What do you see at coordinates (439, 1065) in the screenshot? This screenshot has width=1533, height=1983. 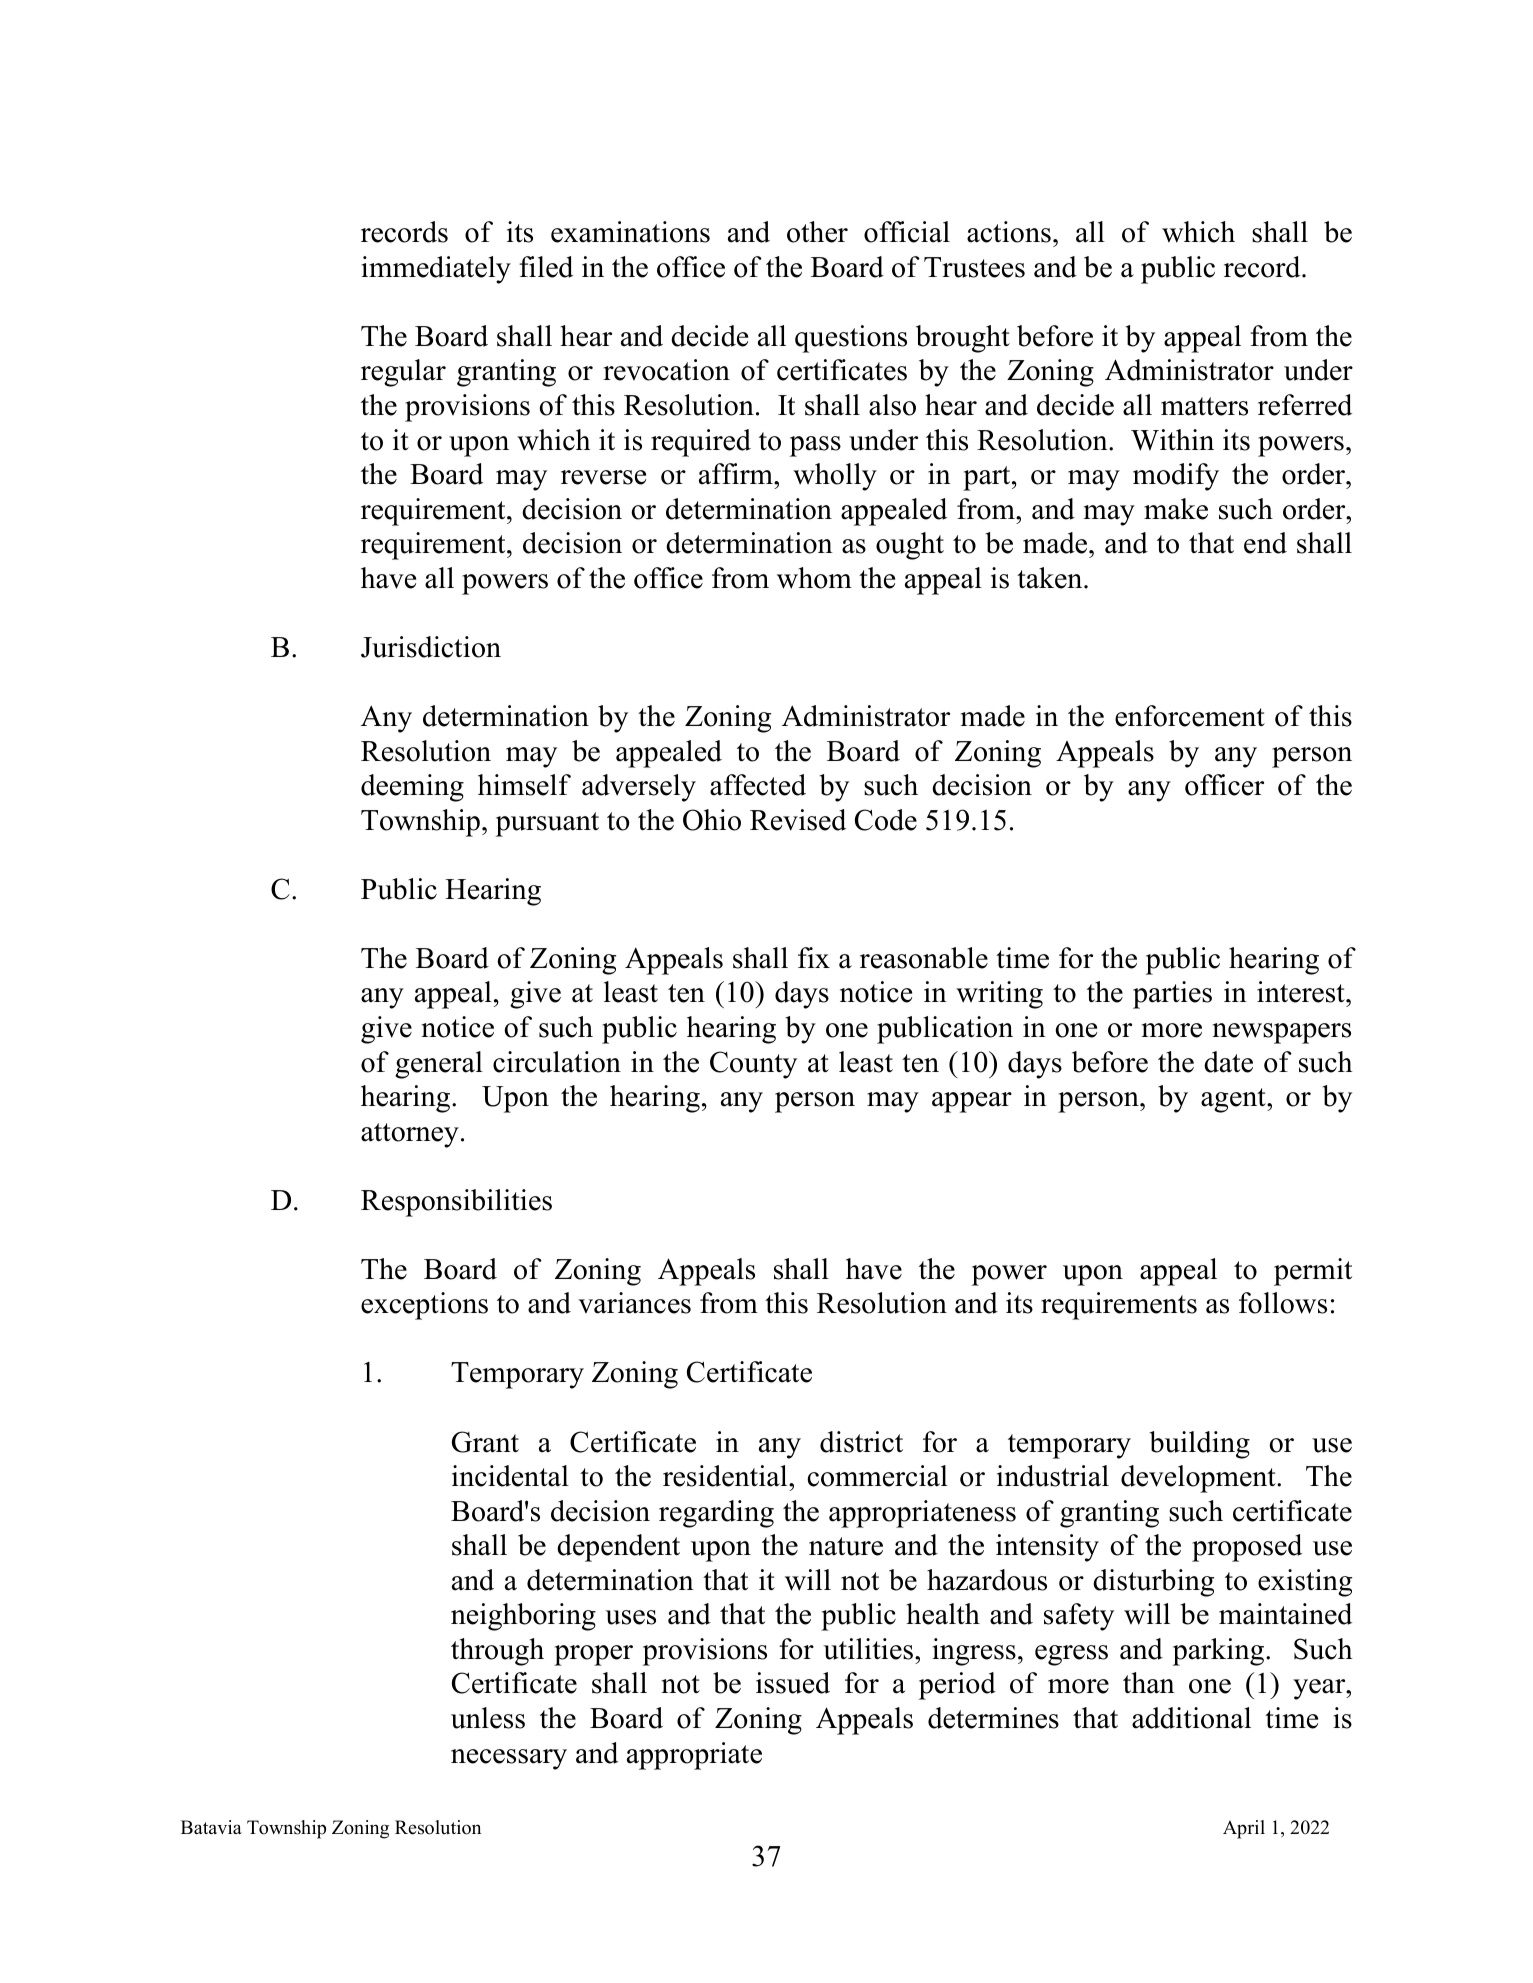 I see `general` at bounding box center [439, 1065].
